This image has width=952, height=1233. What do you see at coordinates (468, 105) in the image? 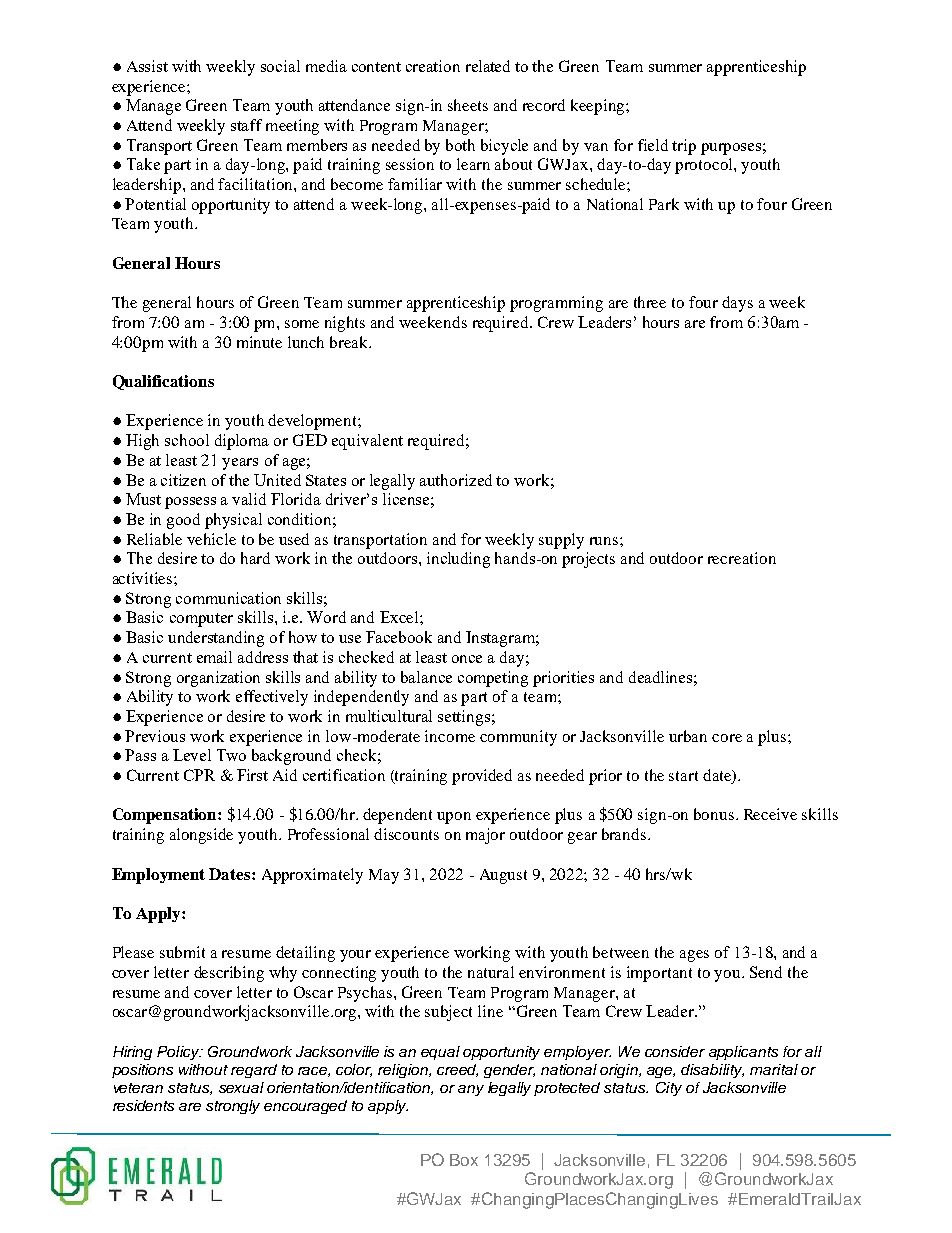
I see `sheets` at bounding box center [468, 105].
